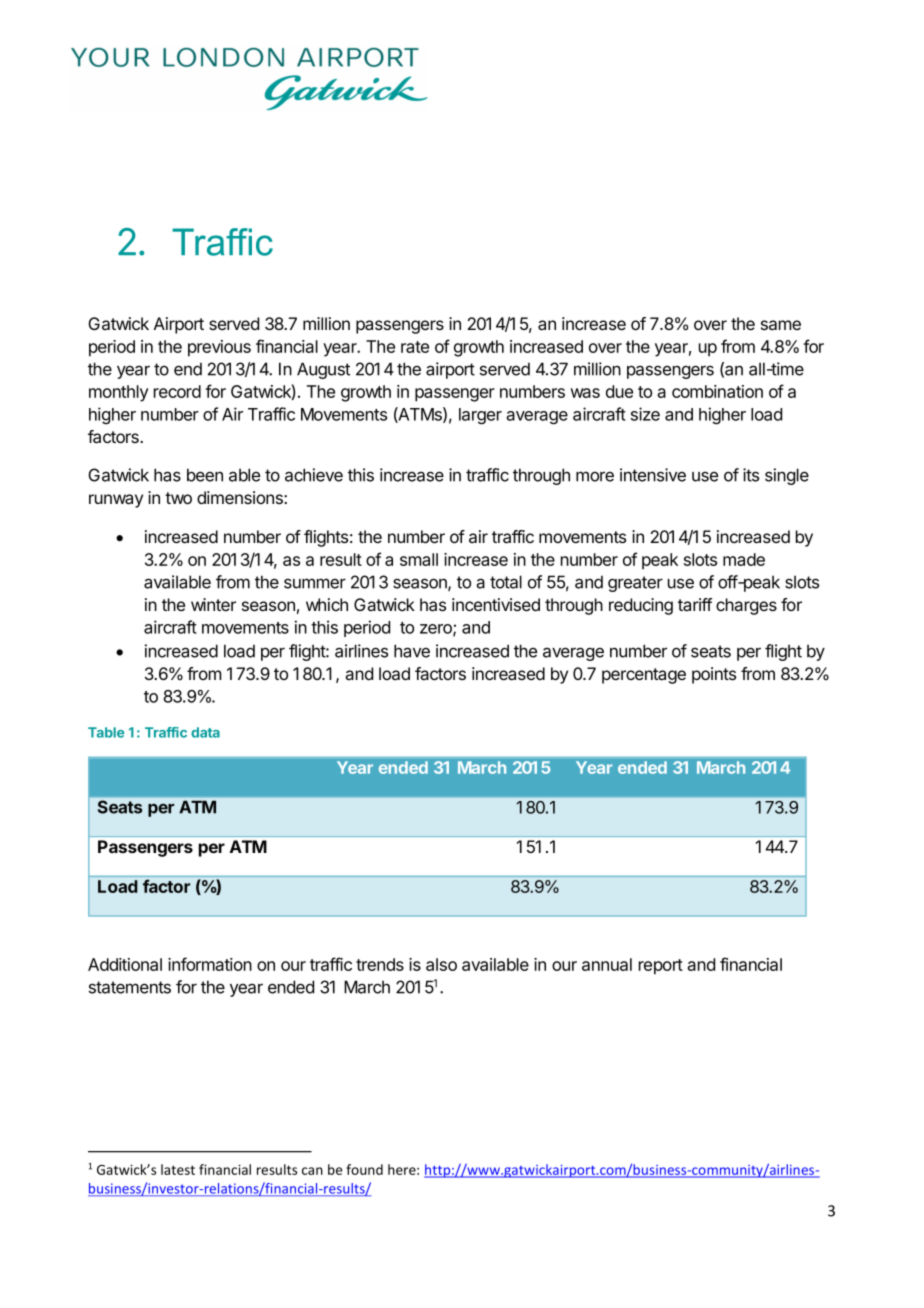 The width and height of the screenshot is (924, 1308). What do you see at coordinates (219, 348) in the screenshot?
I see `previous` at bounding box center [219, 348].
